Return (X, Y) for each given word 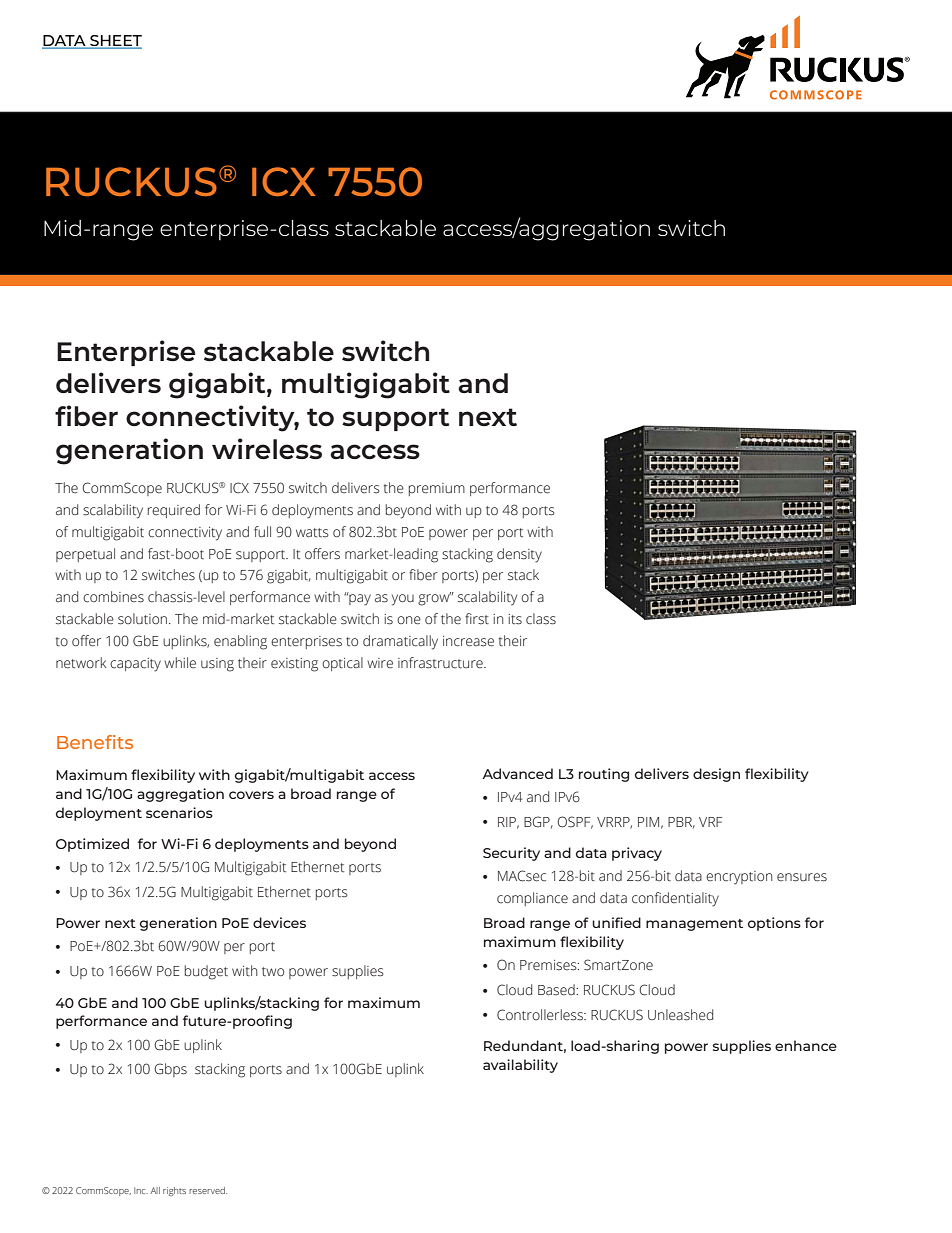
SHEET (115, 41)
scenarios (179, 812)
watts (312, 533)
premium (437, 489)
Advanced (517, 773)
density (519, 555)
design (716, 775)
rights (174, 1191)
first (477, 619)
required (174, 511)
